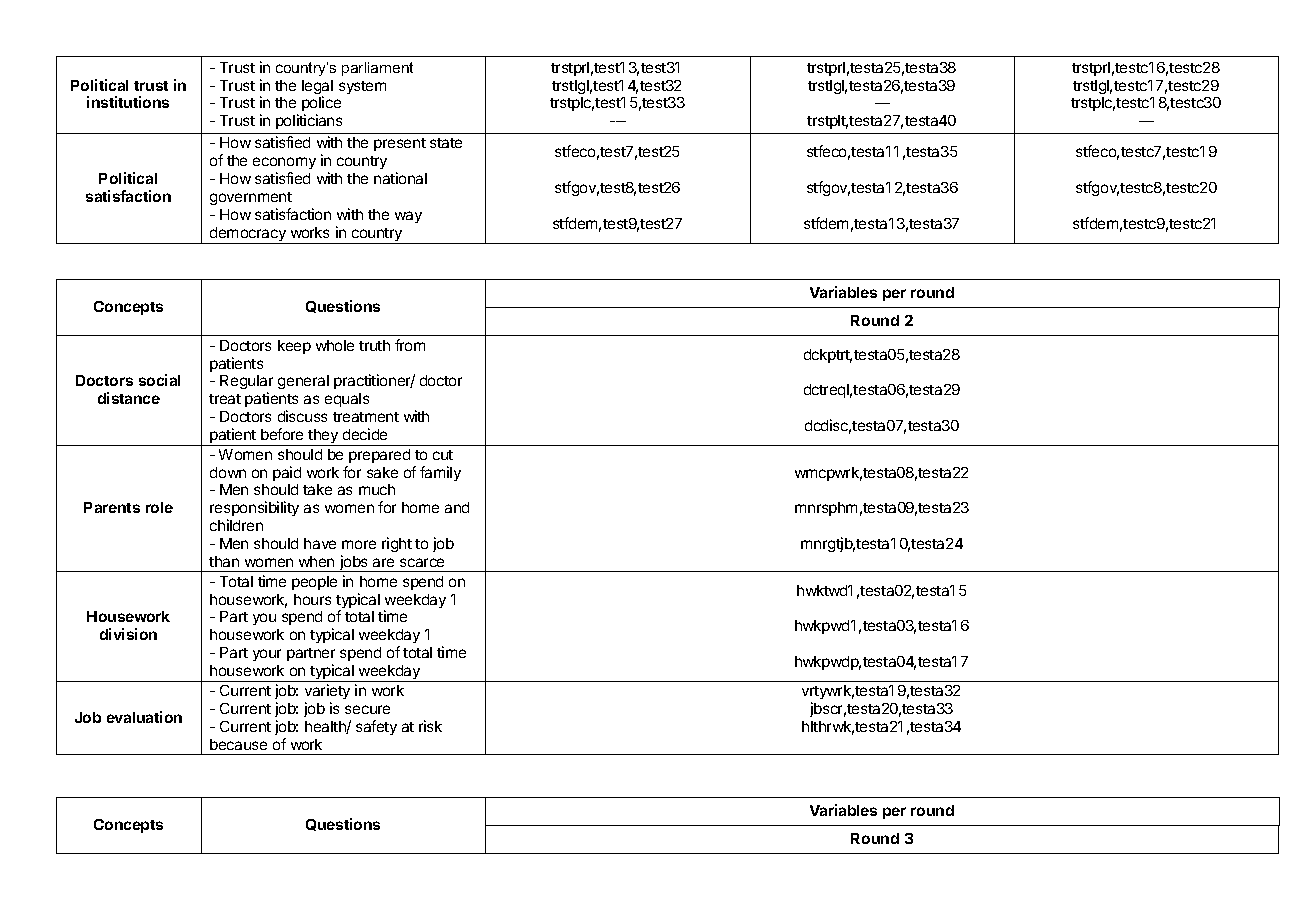 The height and width of the screenshot is (924, 1308). I want to click on distance, so click(129, 398).
